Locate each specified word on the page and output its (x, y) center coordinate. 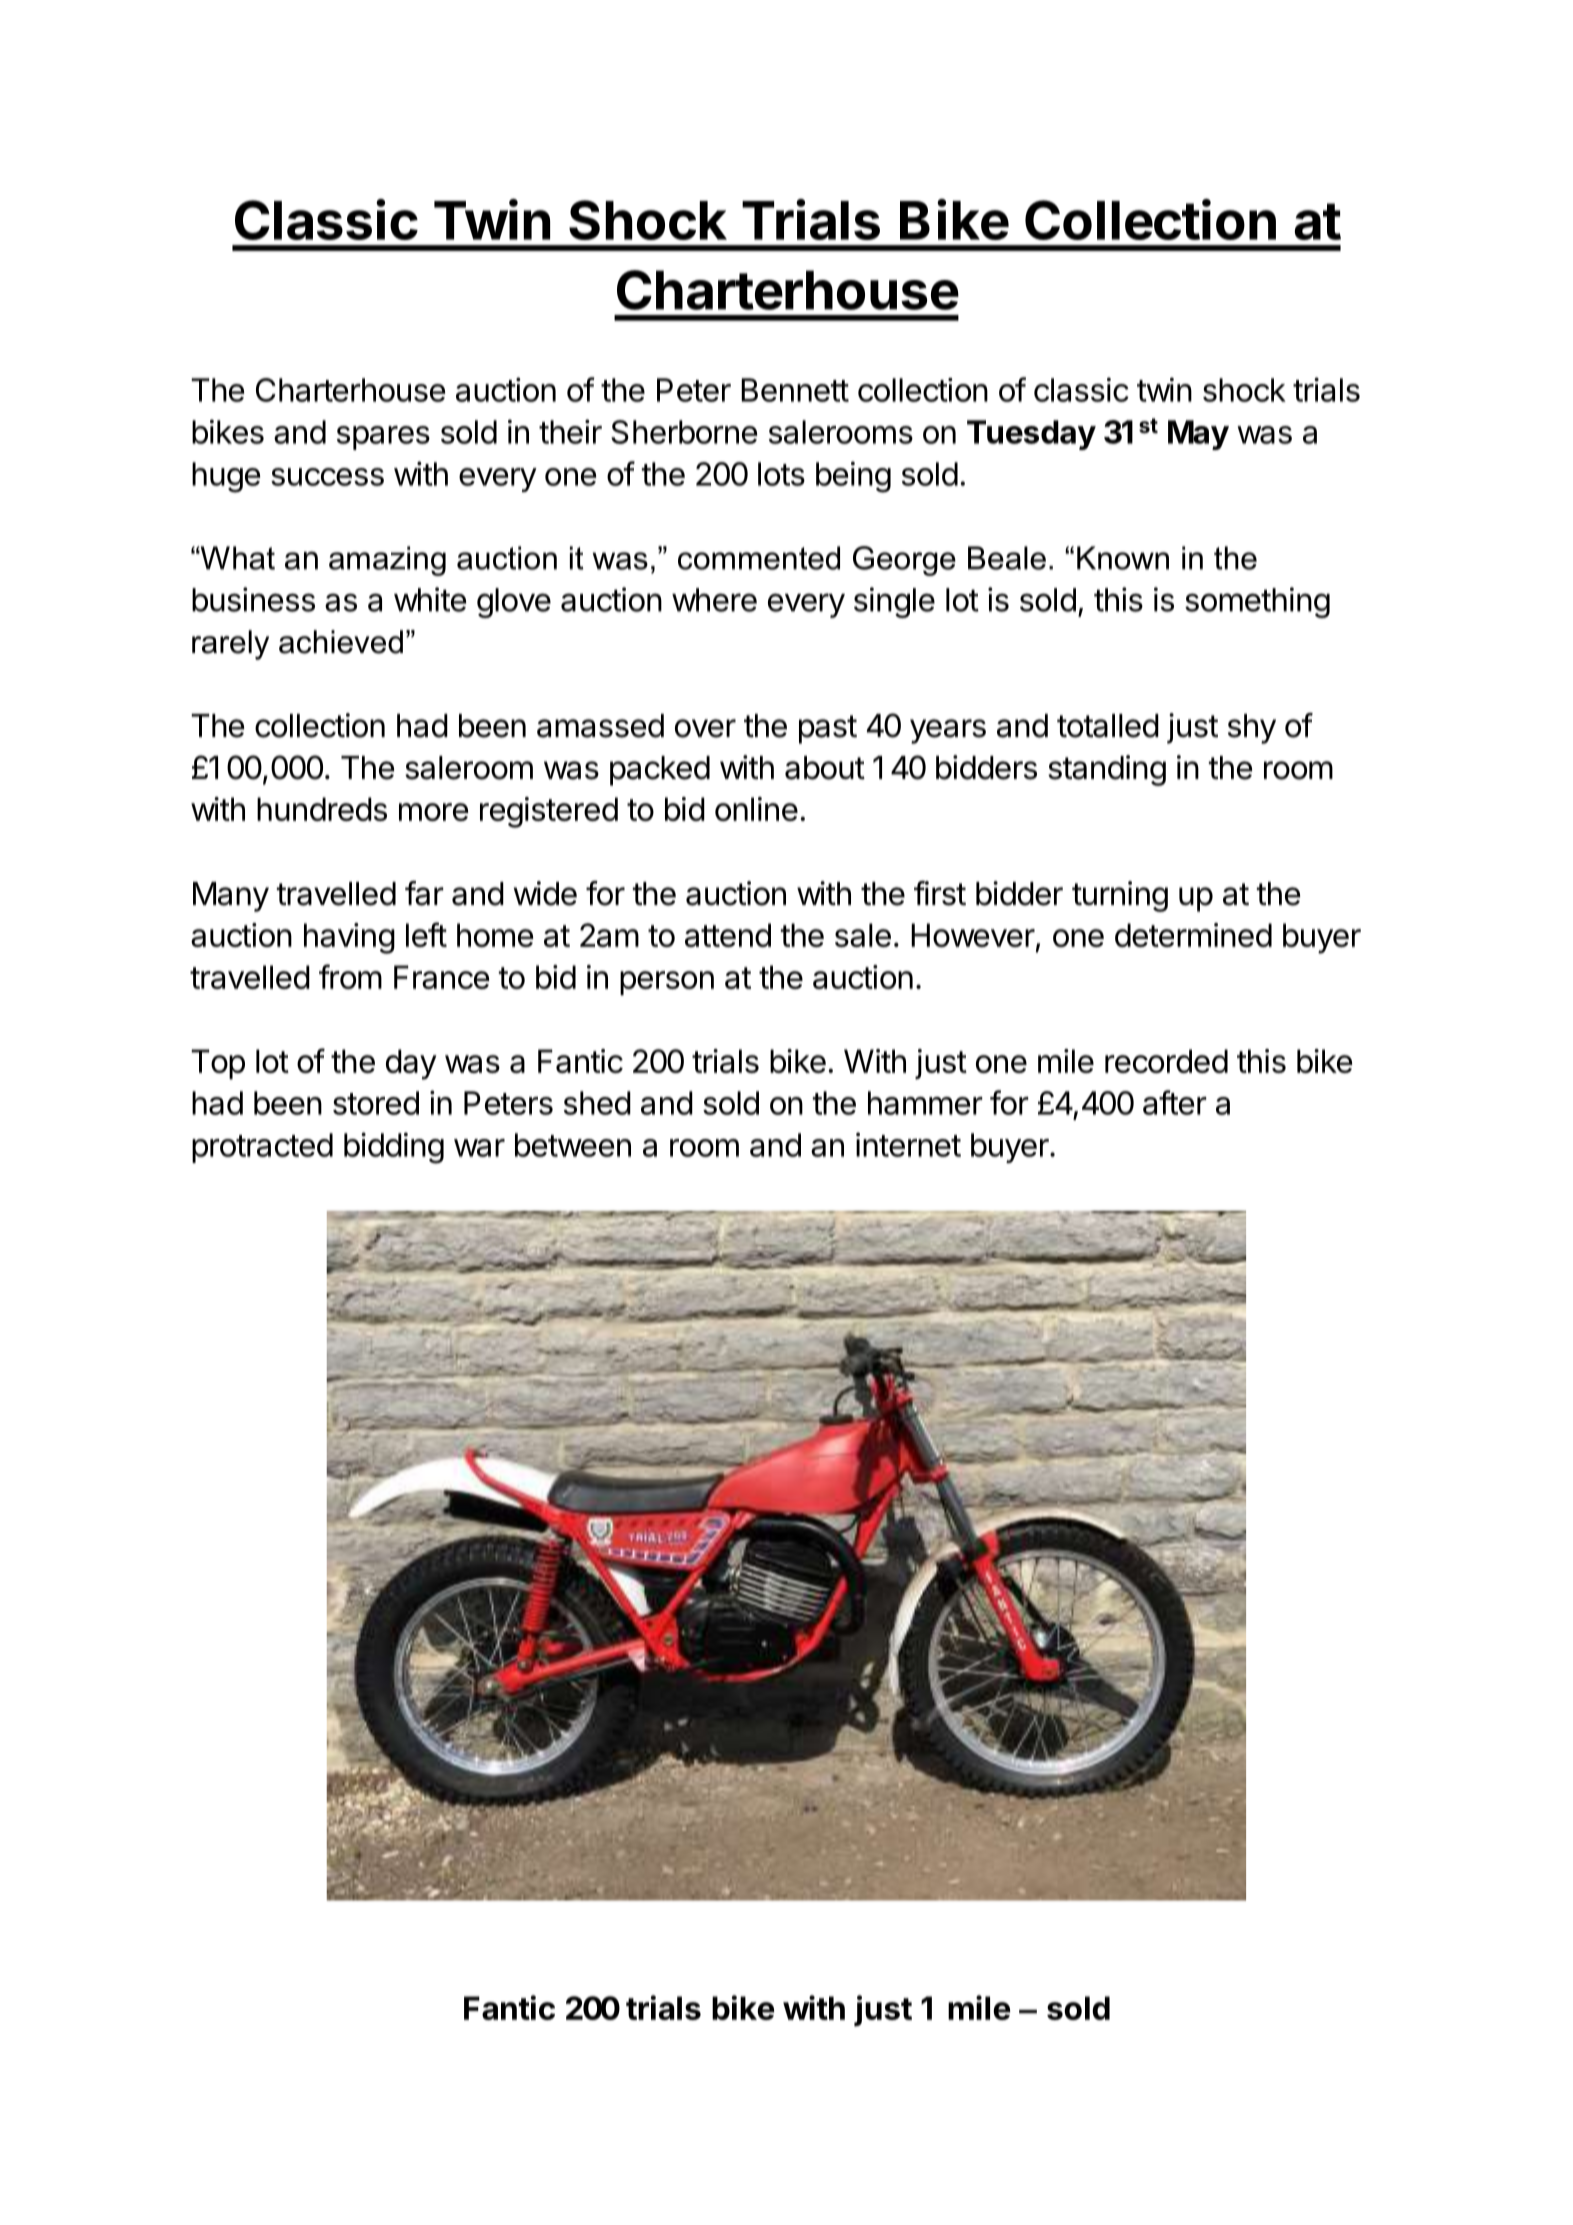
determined (1193, 935)
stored (376, 1103)
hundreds (322, 809)
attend (728, 935)
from (350, 976)
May (1198, 435)
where (714, 600)
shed (597, 1103)
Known (1123, 558)
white (430, 599)
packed (660, 771)
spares (383, 438)
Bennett (795, 390)
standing (1107, 770)
